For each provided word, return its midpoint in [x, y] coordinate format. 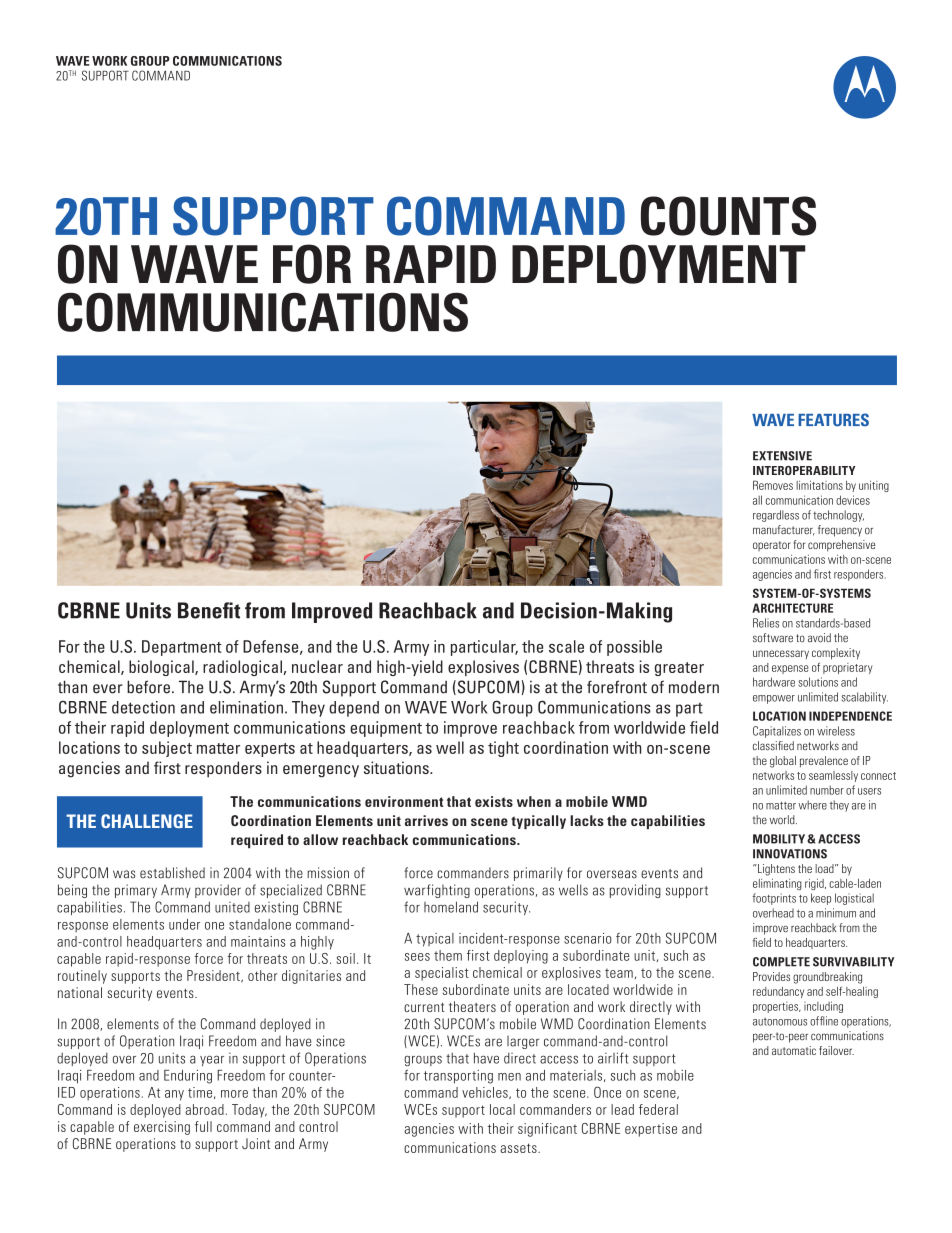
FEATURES [833, 420]
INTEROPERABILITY [804, 470]
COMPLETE [781, 962]
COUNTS [728, 216]
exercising [162, 1128]
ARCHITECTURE [792, 608]
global [783, 762]
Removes [773, 485]
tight [503, 749]
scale [566, 646]
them [448, 955]
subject [167, 749]
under [184, 924]
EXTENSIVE [782, 456]
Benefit [209, 610]
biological [162, 668]
